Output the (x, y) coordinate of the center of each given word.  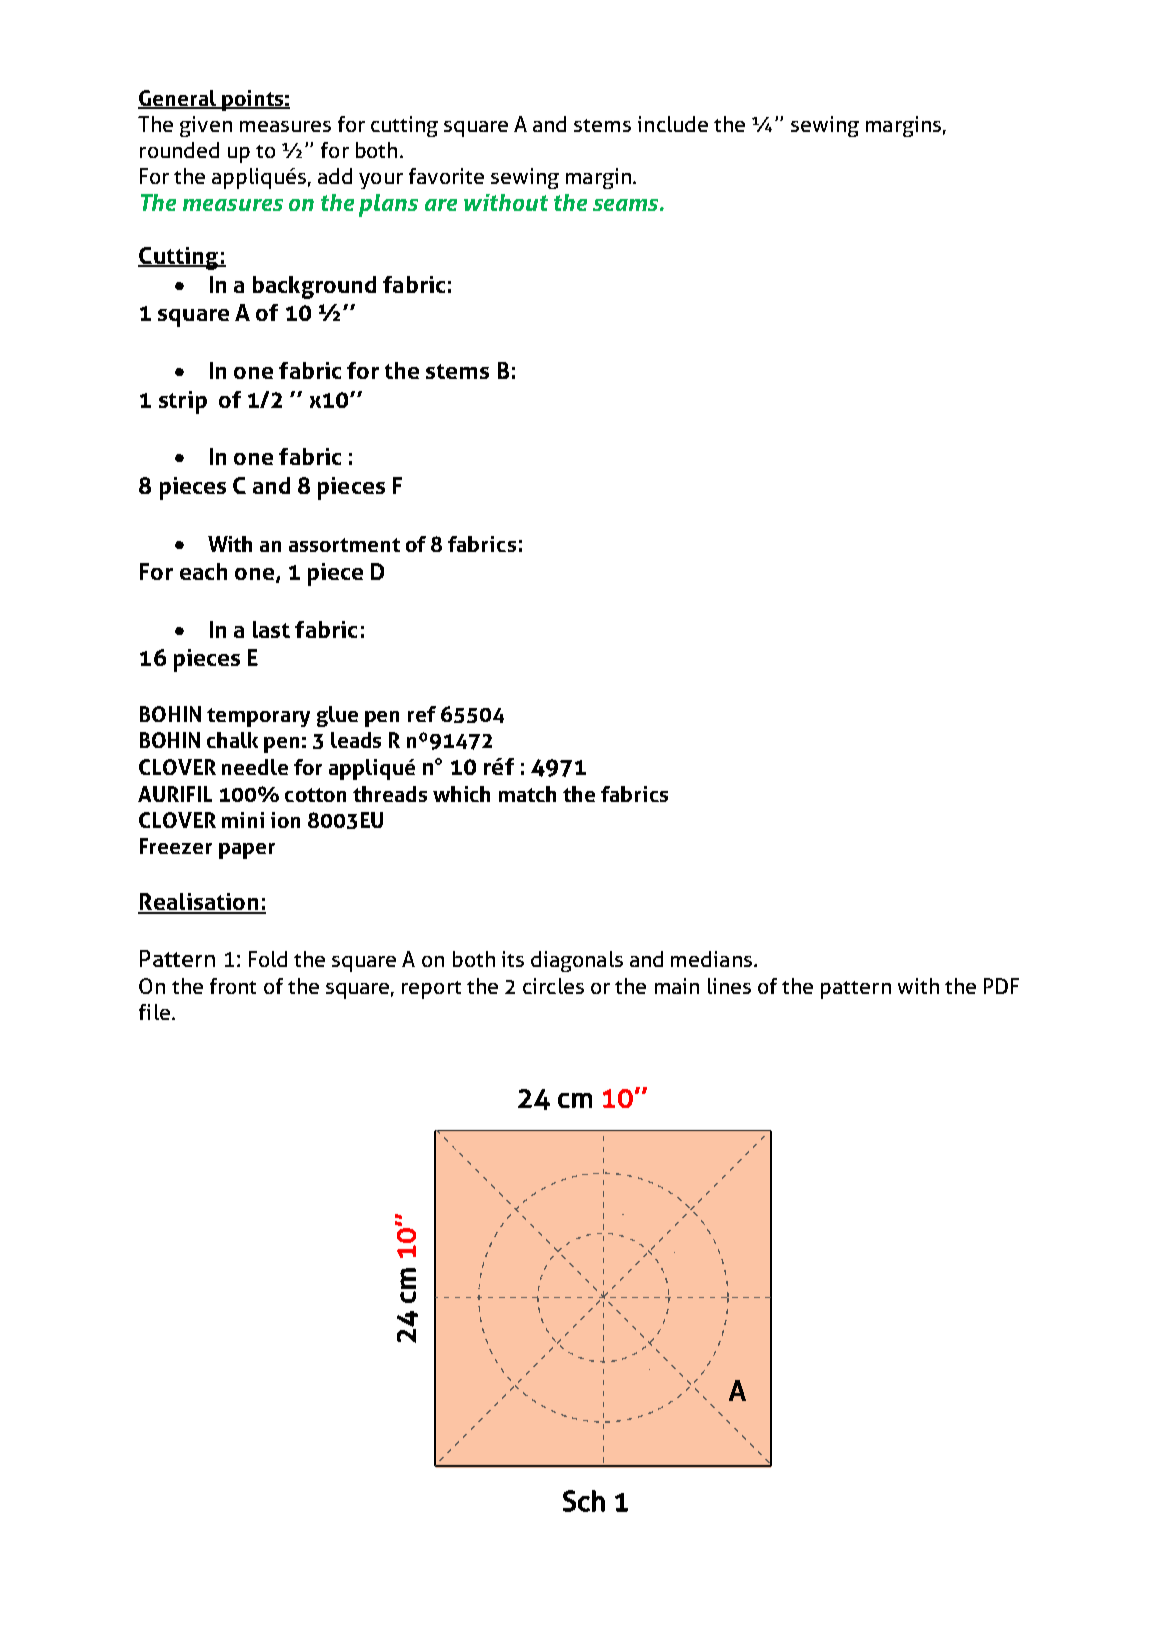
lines (729, 986)
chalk (232, 740)
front (233, 986)
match (527, 794)
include (673, 124)
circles (553, 986)
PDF (1001, 986)
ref (422, 714)
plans (388, 205)
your (381, 181)
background (314, 287)
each (203, 571)
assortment (344, 545)
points (252, 100)
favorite (446, 176)
